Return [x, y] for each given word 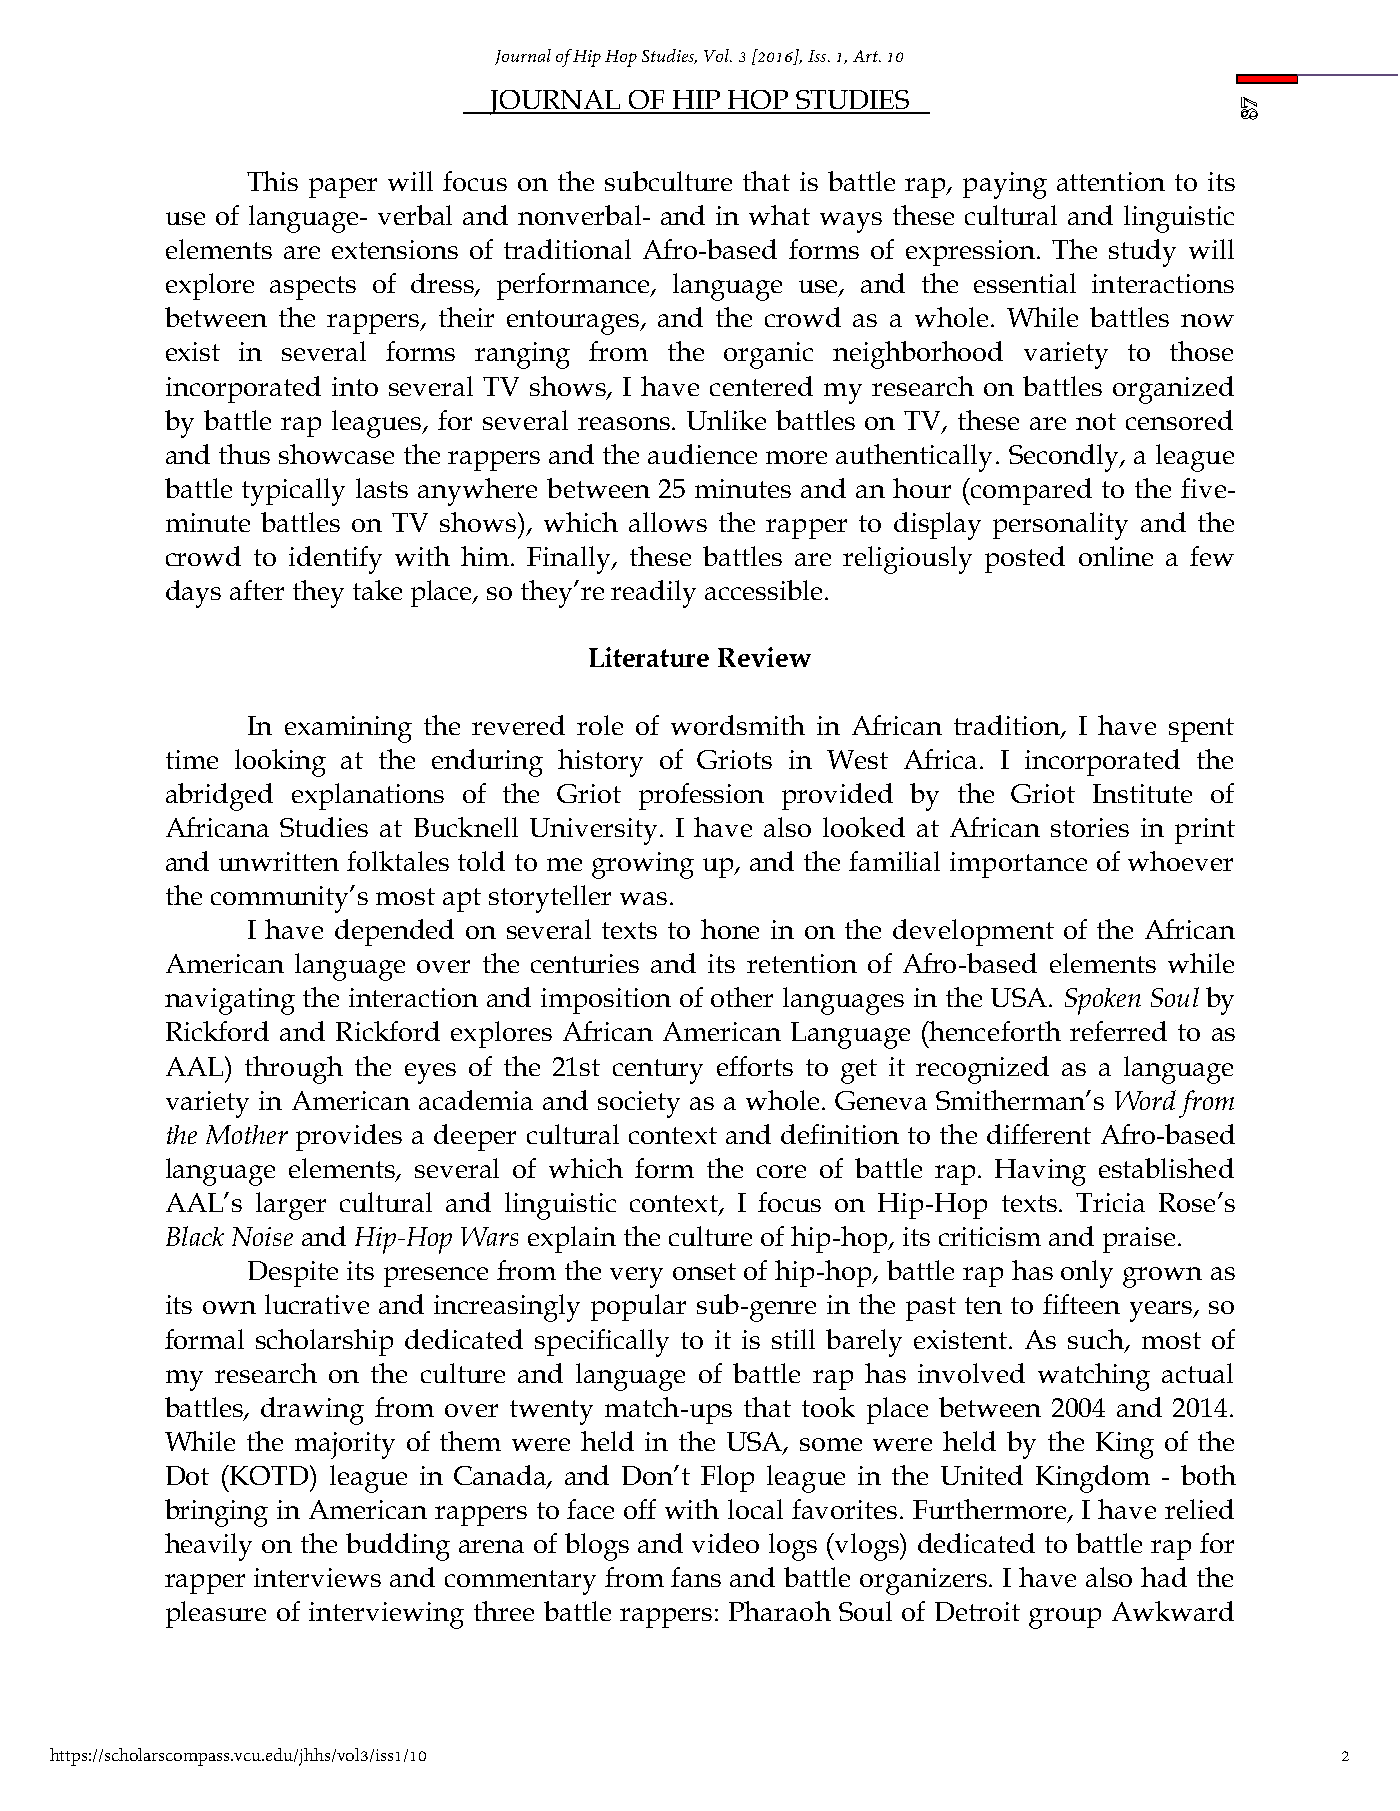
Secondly [1065, 458]
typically [293, 492]
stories [1090, 827]
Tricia [1110, 1202]
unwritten [279, 861]
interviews [317, 1577]
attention [1111, 181]
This [272, 181]
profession [701, 796]
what [779, 215]
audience [702, 454]
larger [291, 1206]
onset [704, 1271]
